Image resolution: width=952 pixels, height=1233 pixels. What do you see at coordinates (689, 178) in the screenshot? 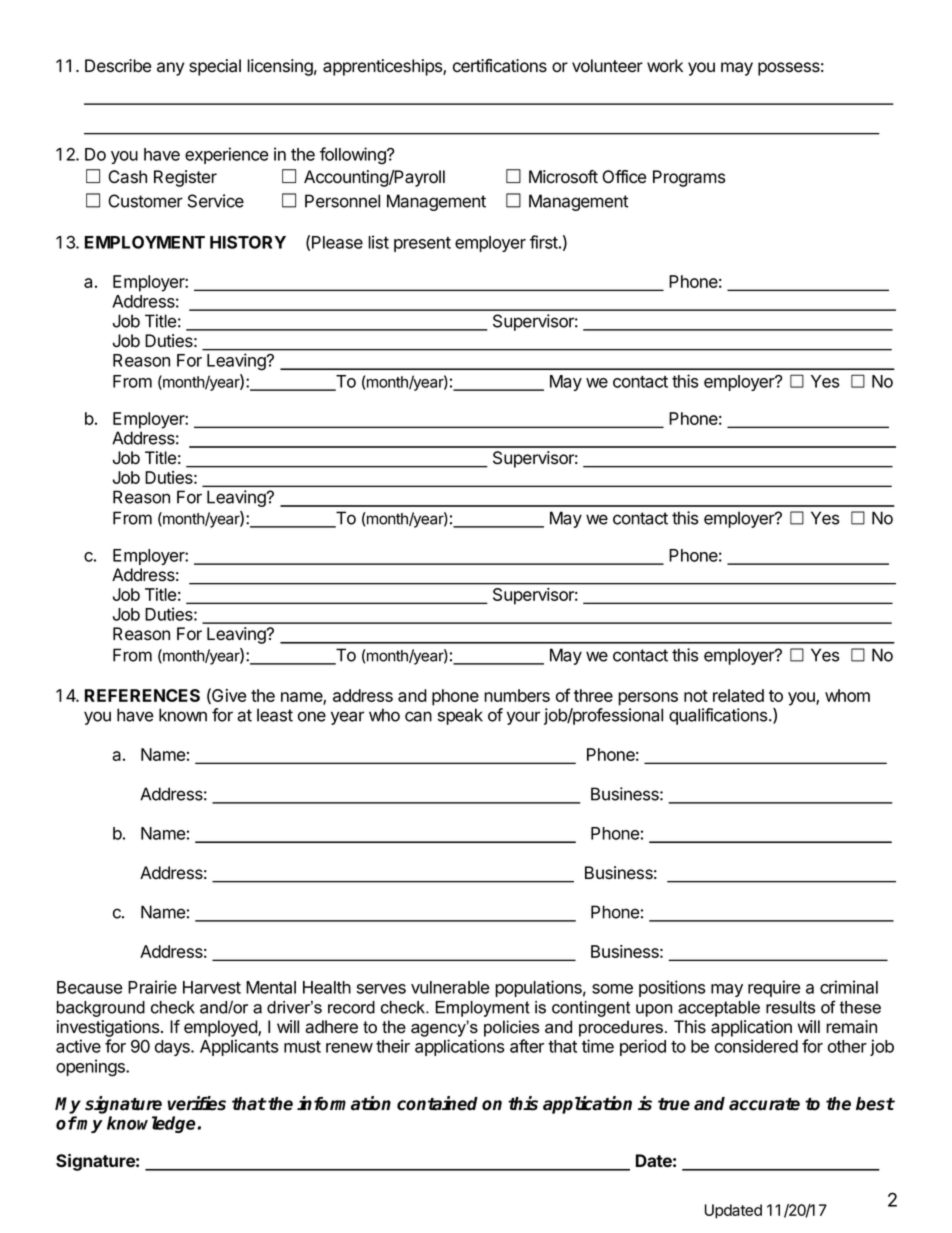
I see `Programs` at bounding box center [689, 178].
